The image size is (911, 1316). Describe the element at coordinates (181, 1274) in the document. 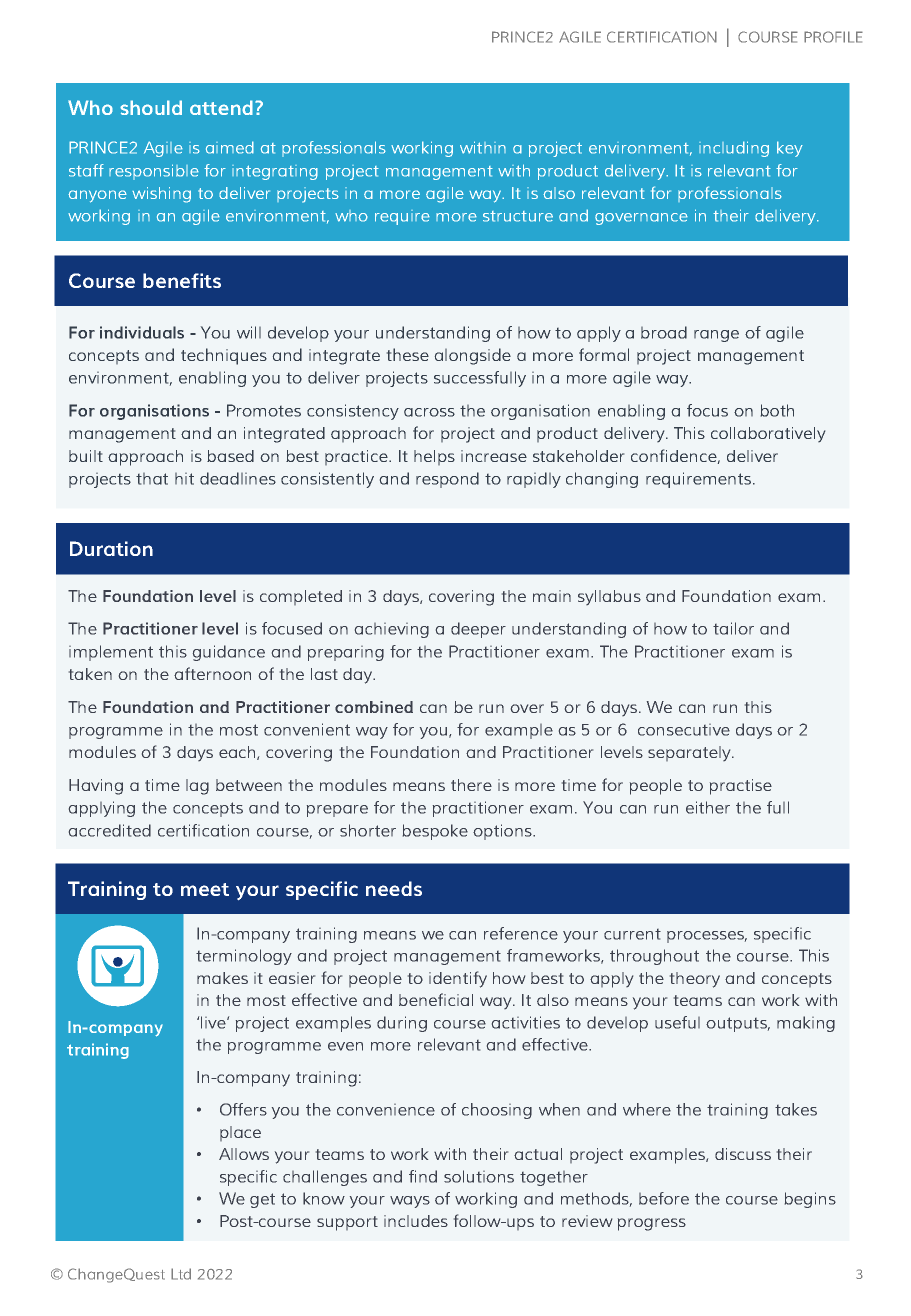

I see `Ltd` at that location.
